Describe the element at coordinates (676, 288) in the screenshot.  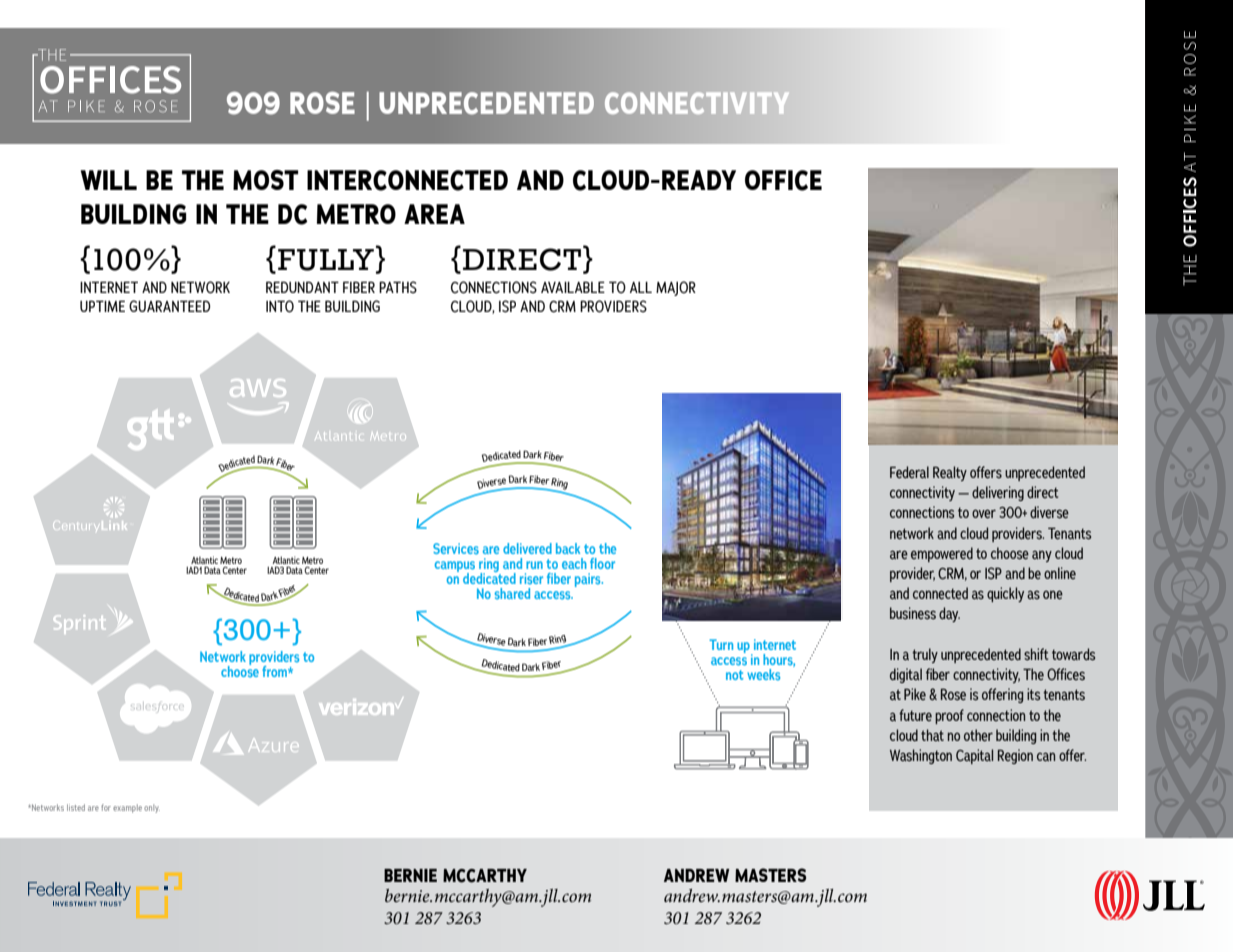
I see `MAJOR` at that location.
